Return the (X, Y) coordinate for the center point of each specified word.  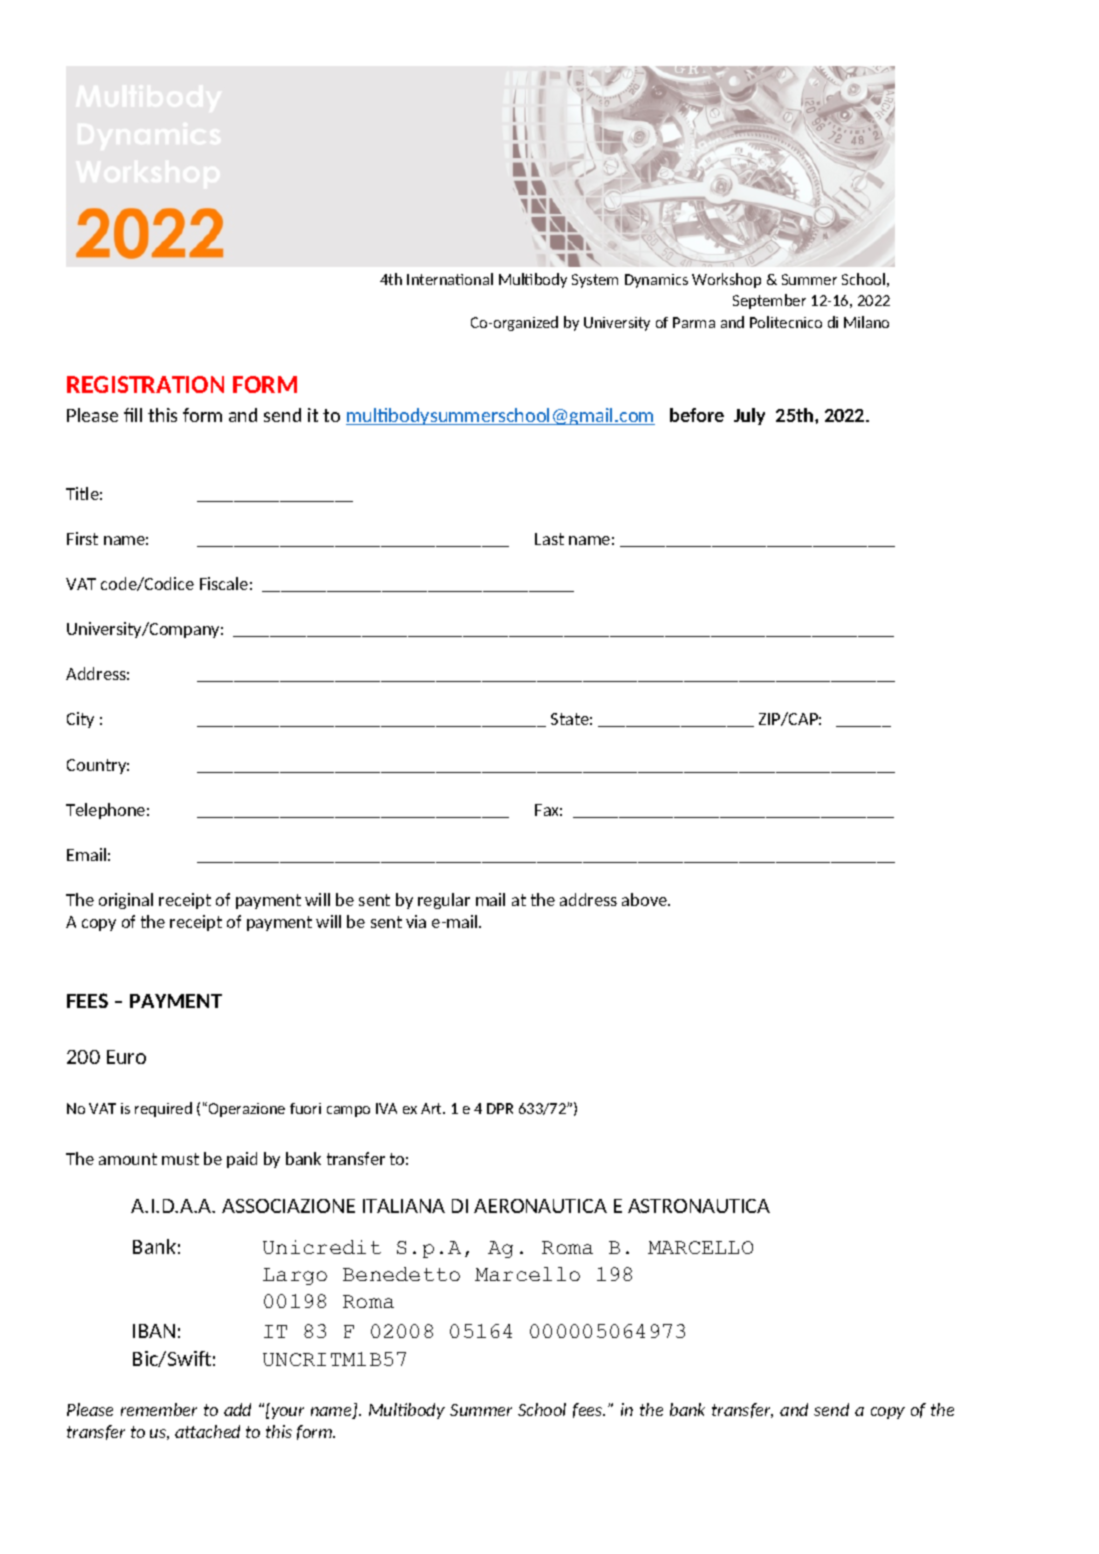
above (645, 899)
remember (159, 1409)
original (126, 901)
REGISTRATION (145, 384)
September (769, 301)
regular (444, 901)
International (450, 279)
